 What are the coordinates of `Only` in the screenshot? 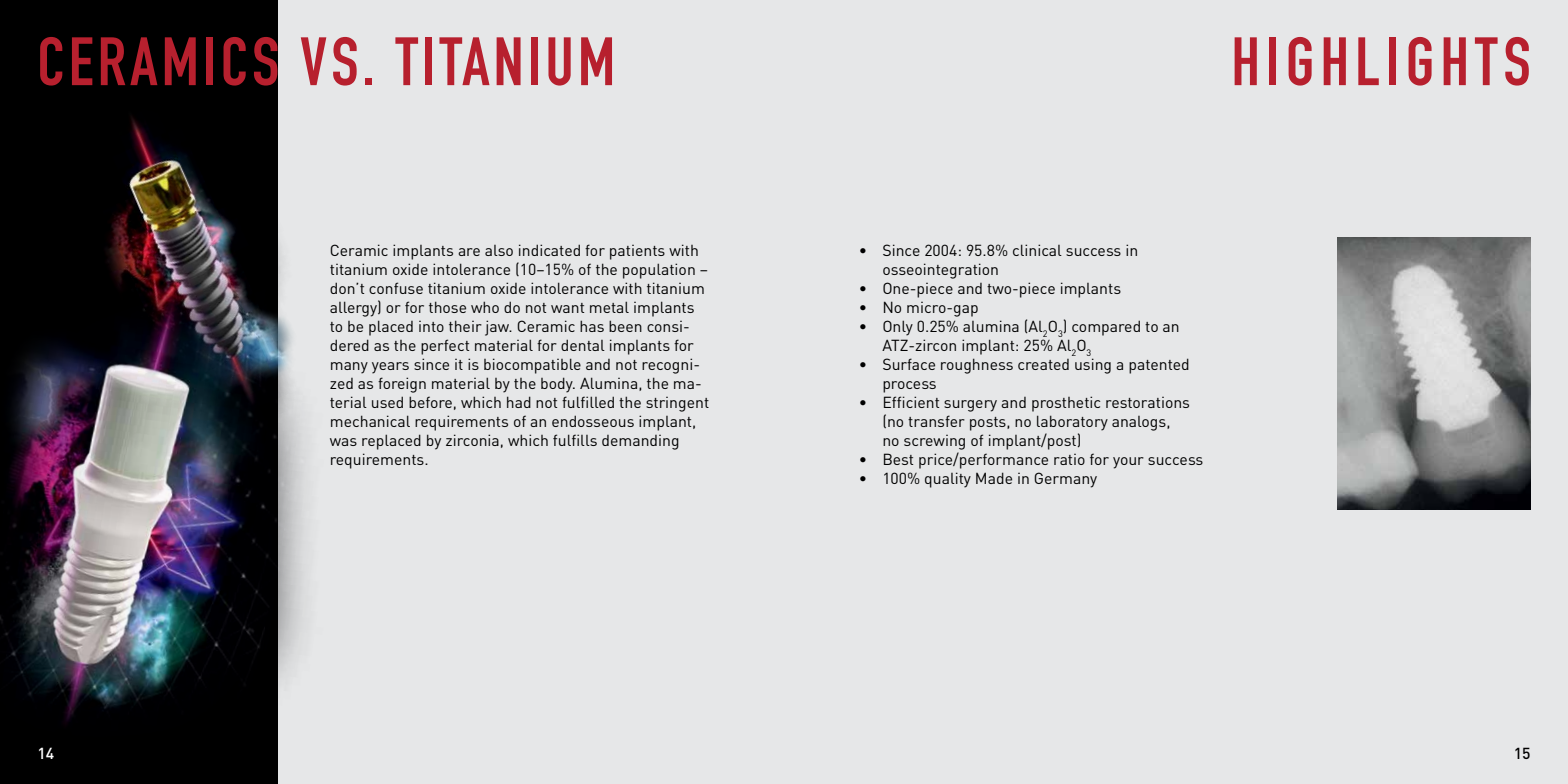 It's located at (898, 328).
